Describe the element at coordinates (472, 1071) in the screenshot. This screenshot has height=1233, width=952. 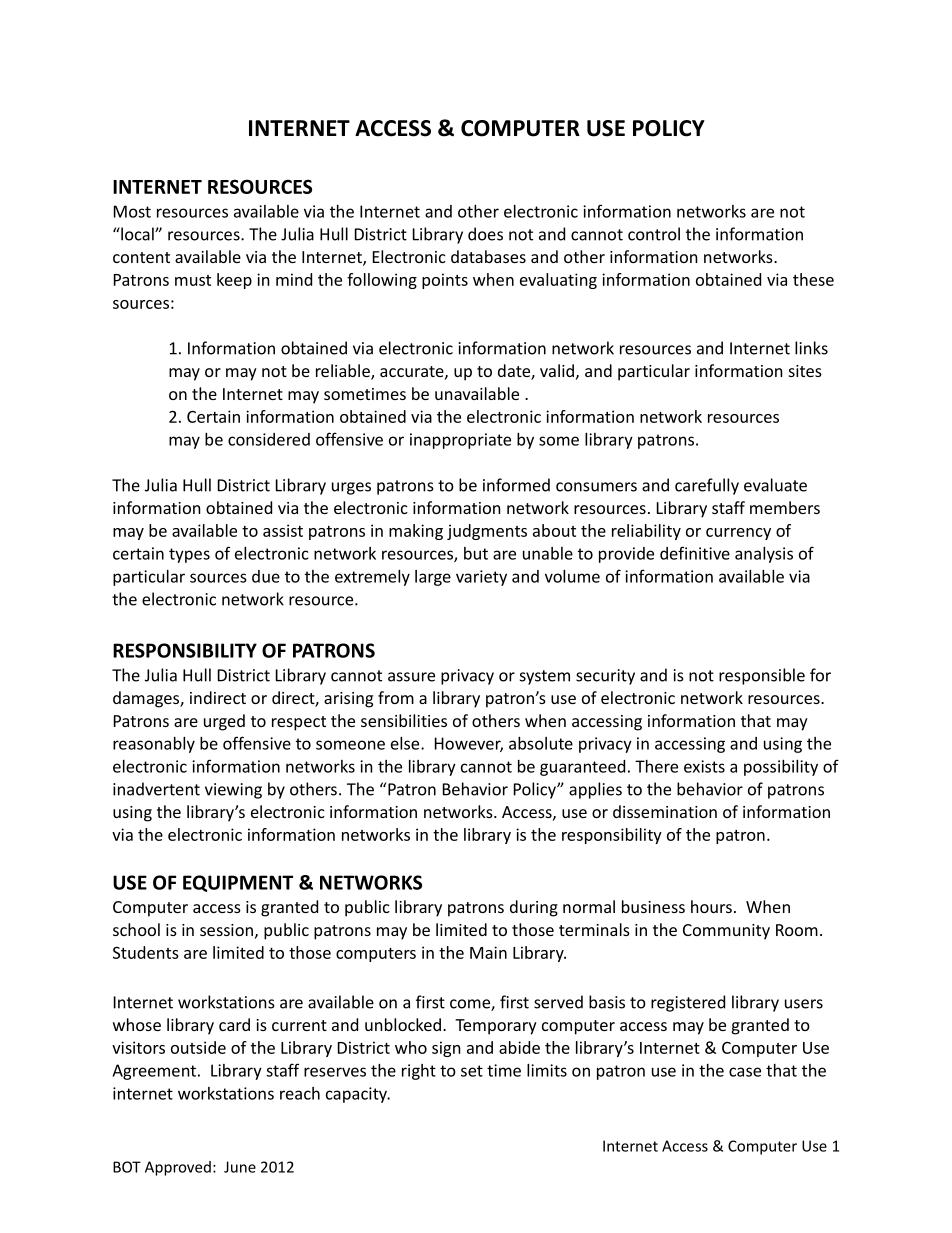
I see `set` at that location.
